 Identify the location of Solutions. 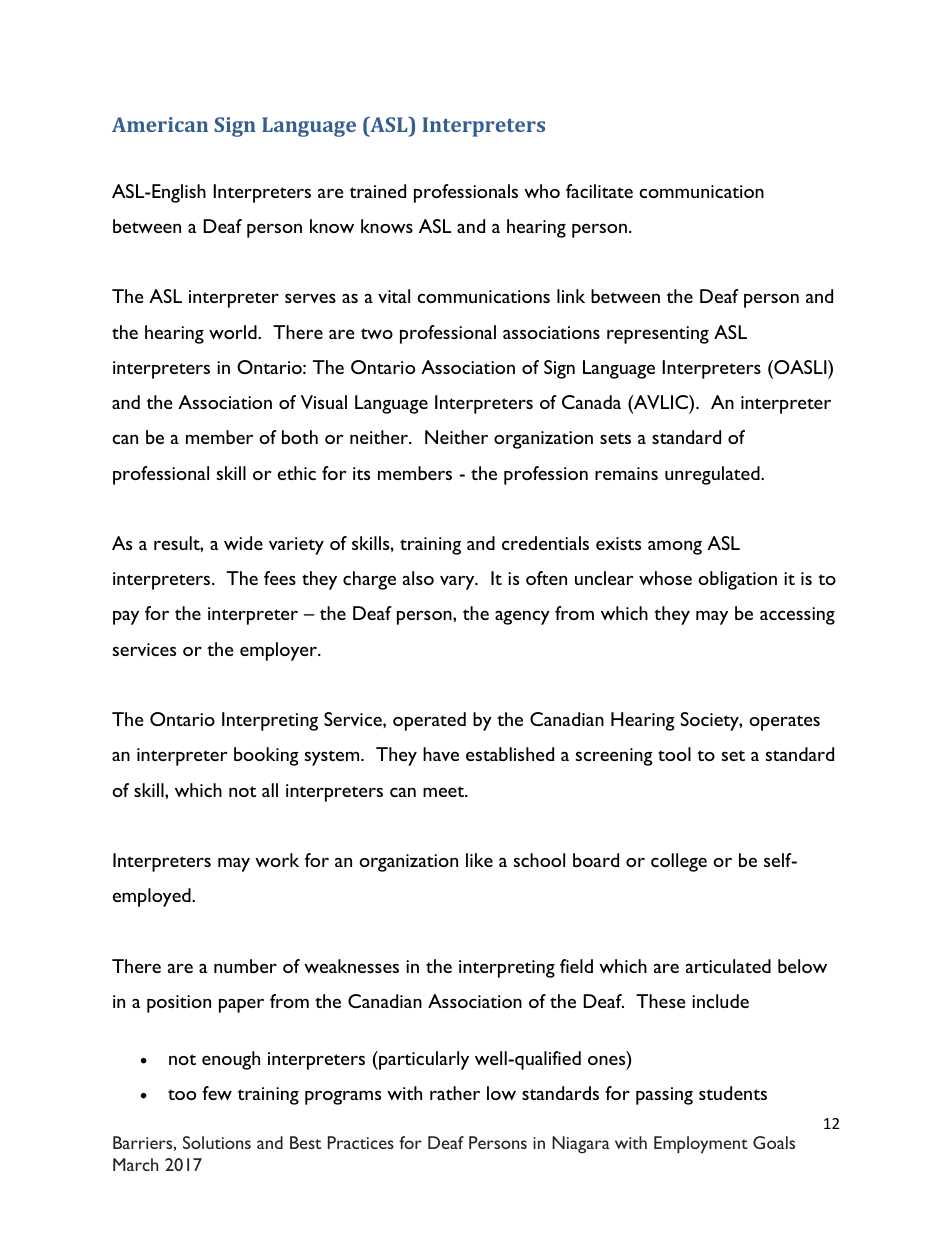
(217, 1142).
